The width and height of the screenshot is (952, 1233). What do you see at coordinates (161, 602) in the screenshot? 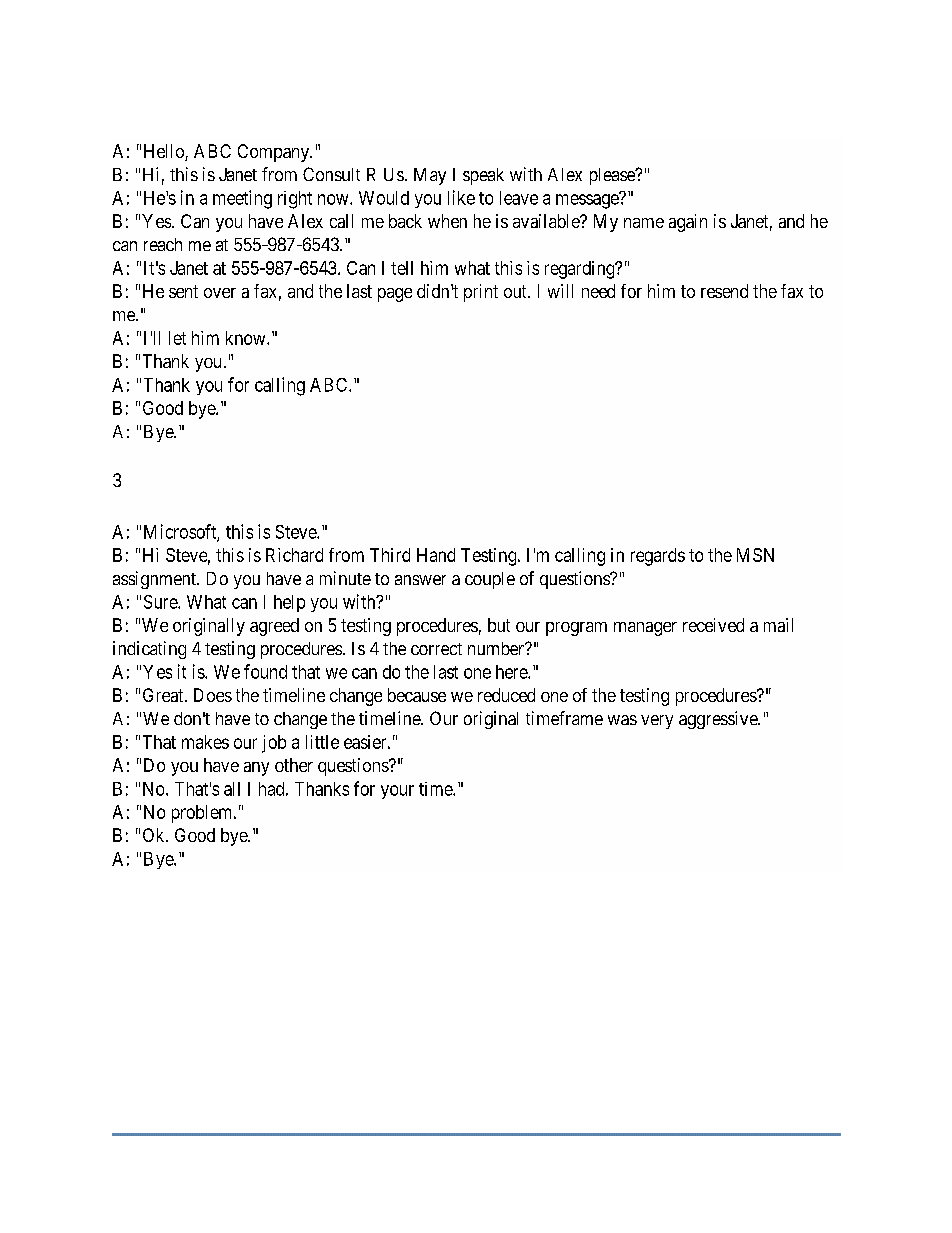
I see `Sure` at bounding box center [161, 602].
